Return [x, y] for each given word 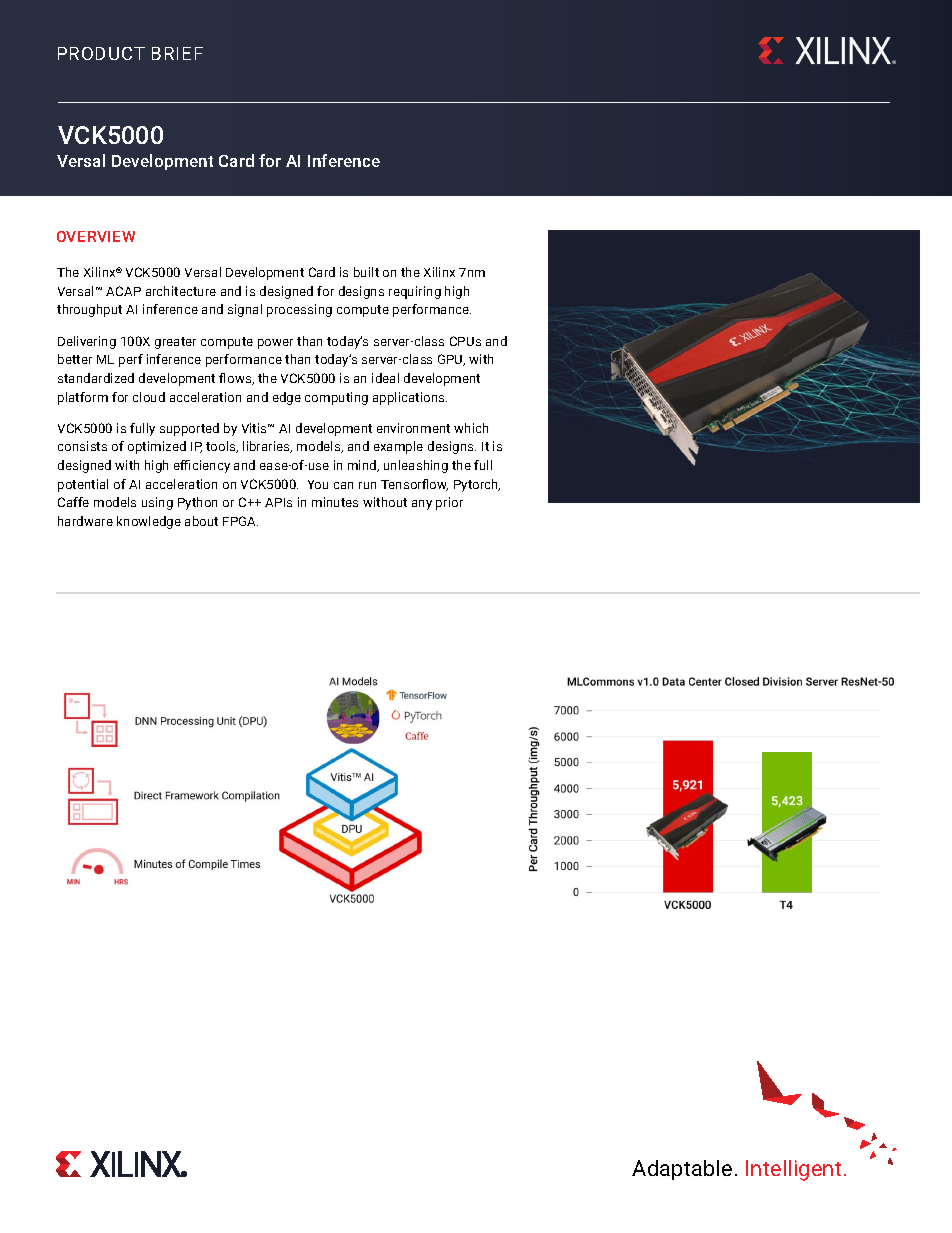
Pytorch [477, 485]
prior [449, 503]
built [366, 272]
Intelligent [793, 1170]
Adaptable [682, 1170]
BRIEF [177, 53]
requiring [415, 292]
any [422, 505]
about [201, 521]
